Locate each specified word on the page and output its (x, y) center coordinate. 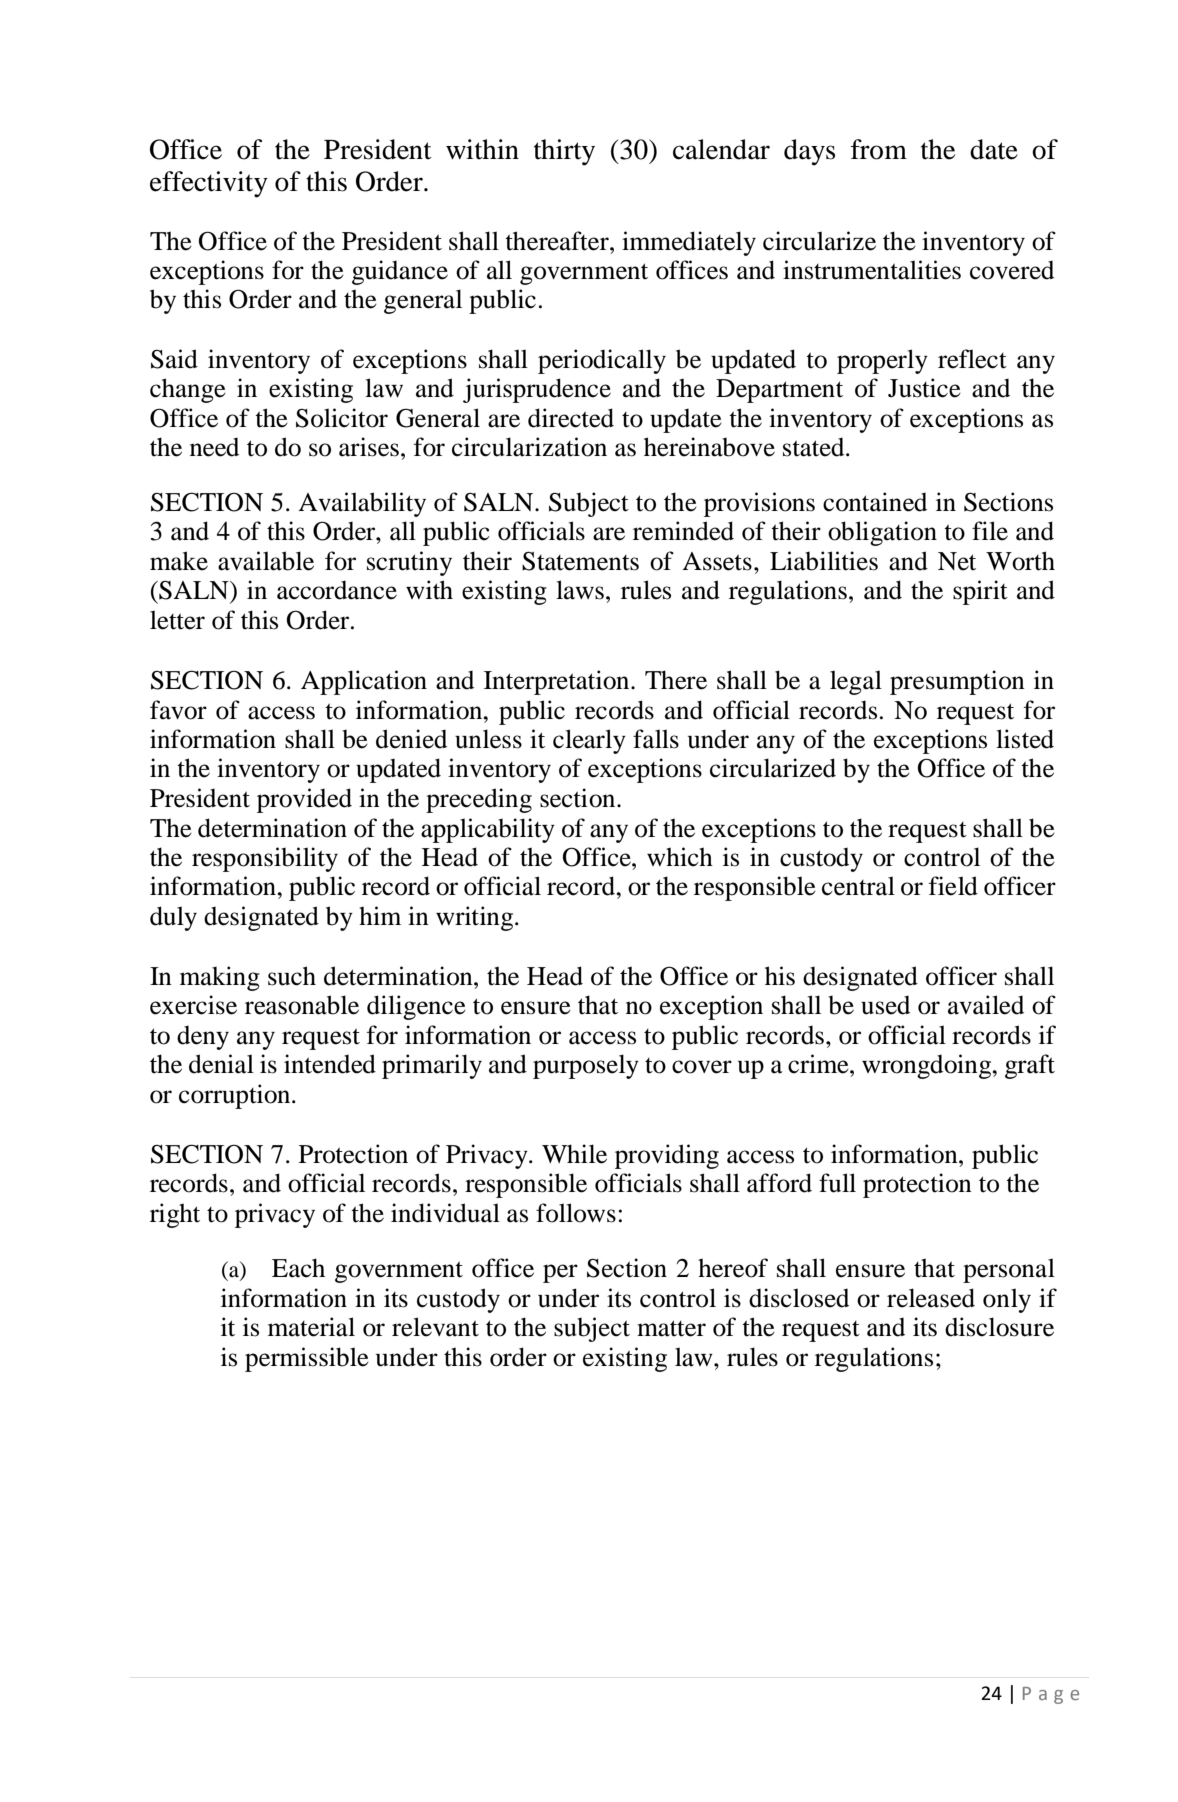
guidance (400, 272)
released (931, 1298)
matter (671, 1328)
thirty (564, 152)
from (878, 149)
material (311, 1327)
